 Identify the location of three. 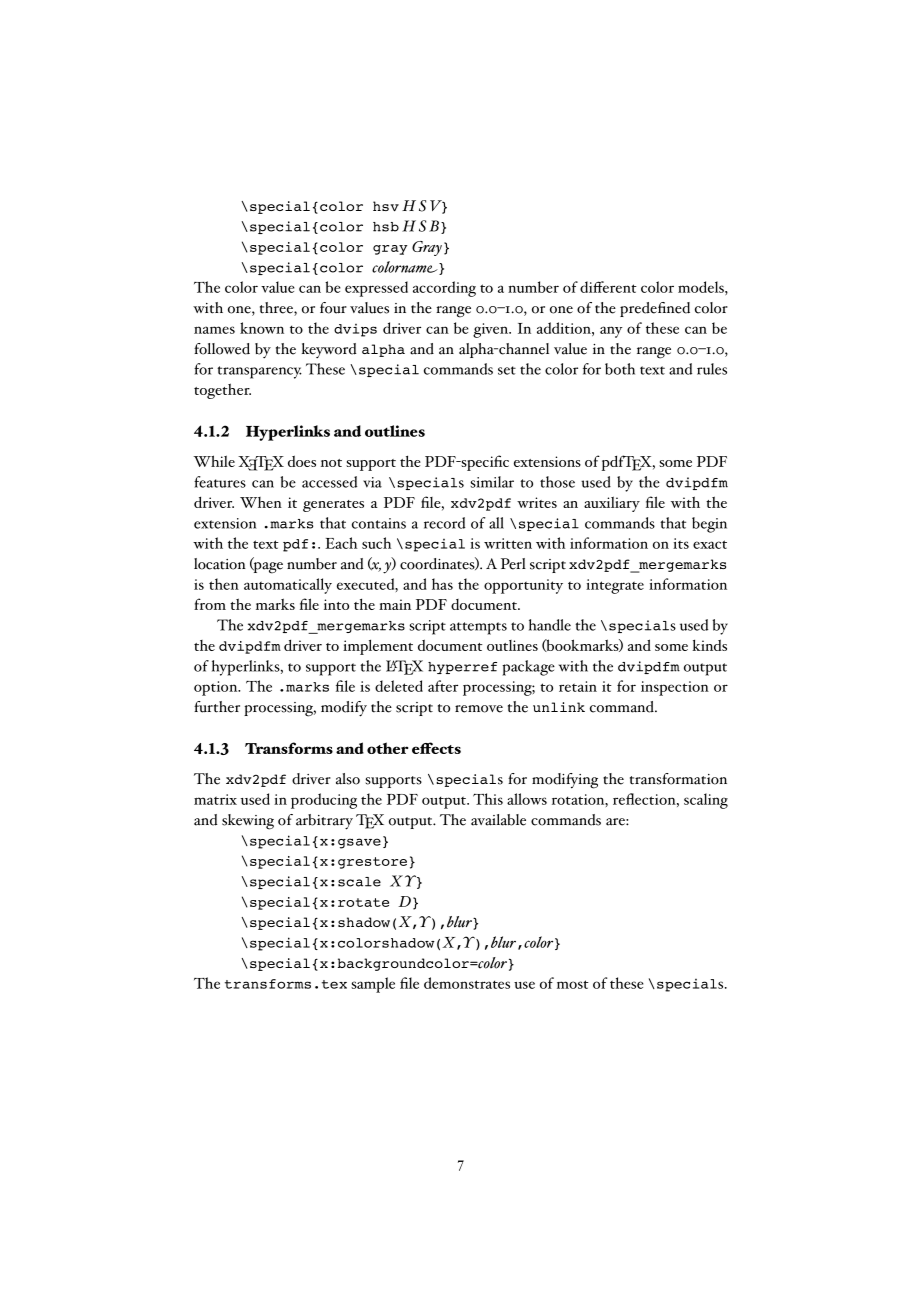
(277, 309).
